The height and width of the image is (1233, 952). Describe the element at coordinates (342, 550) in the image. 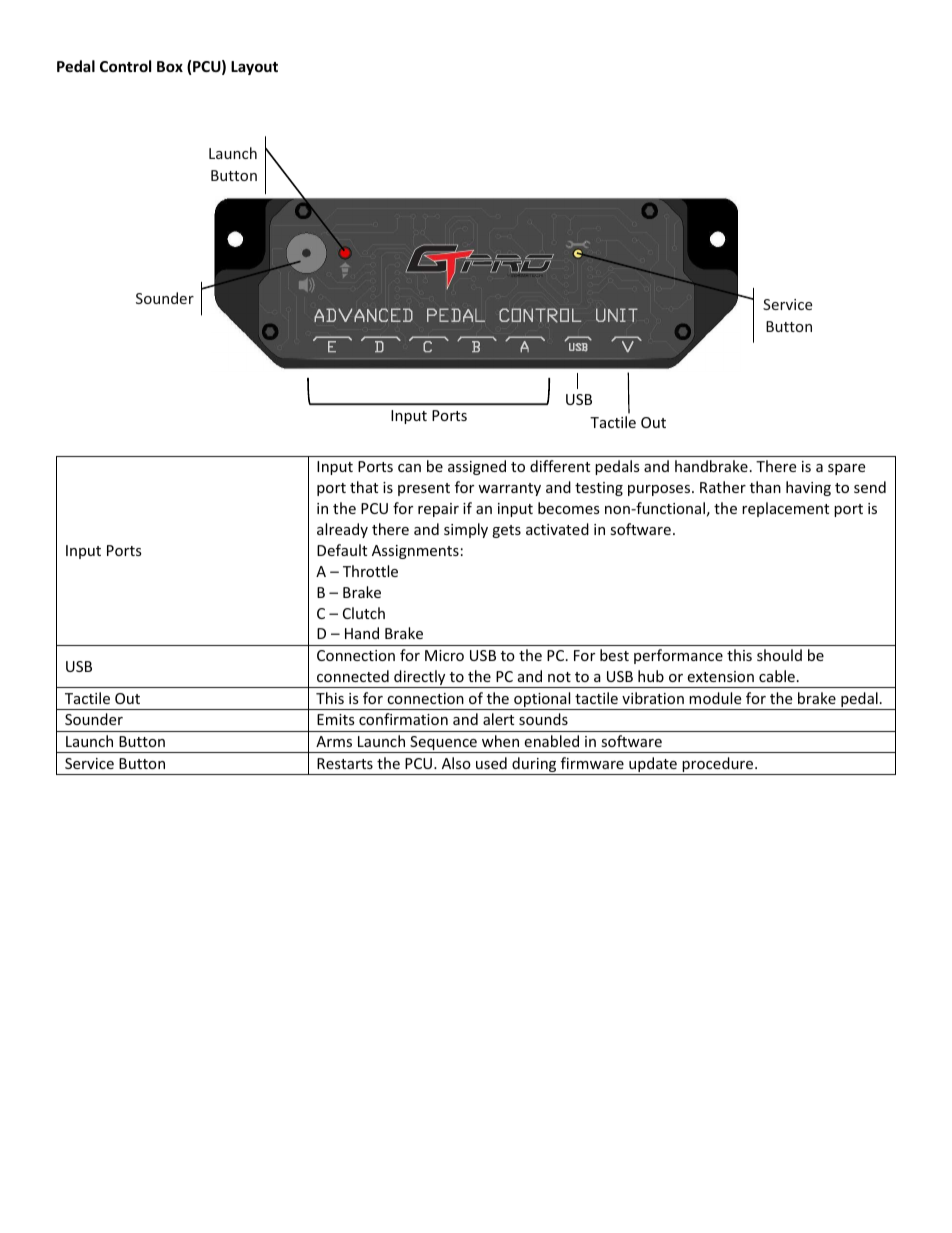

I see `Default` at that location.
